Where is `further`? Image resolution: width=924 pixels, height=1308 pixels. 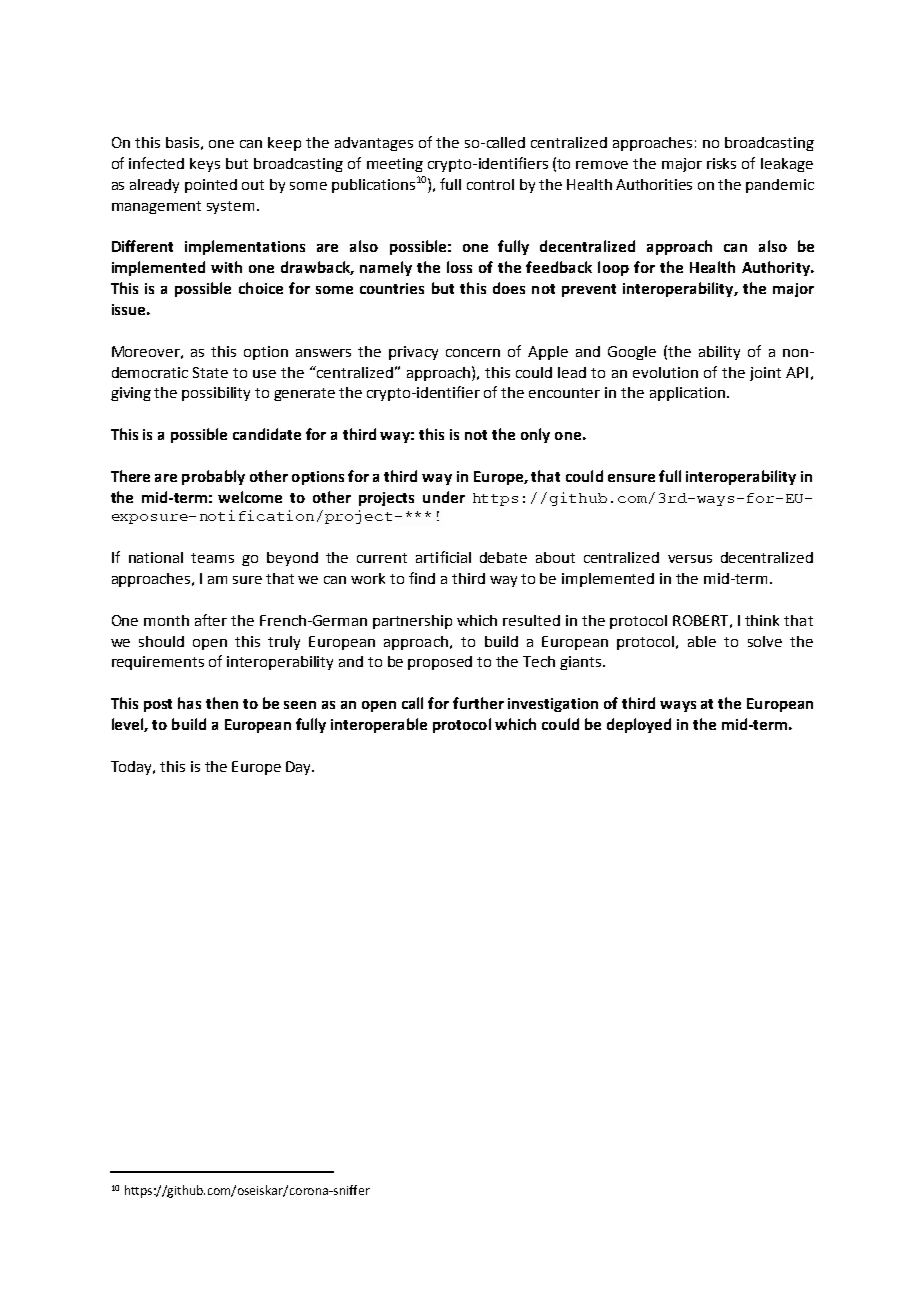
further is located at coordinates (478, 703).
